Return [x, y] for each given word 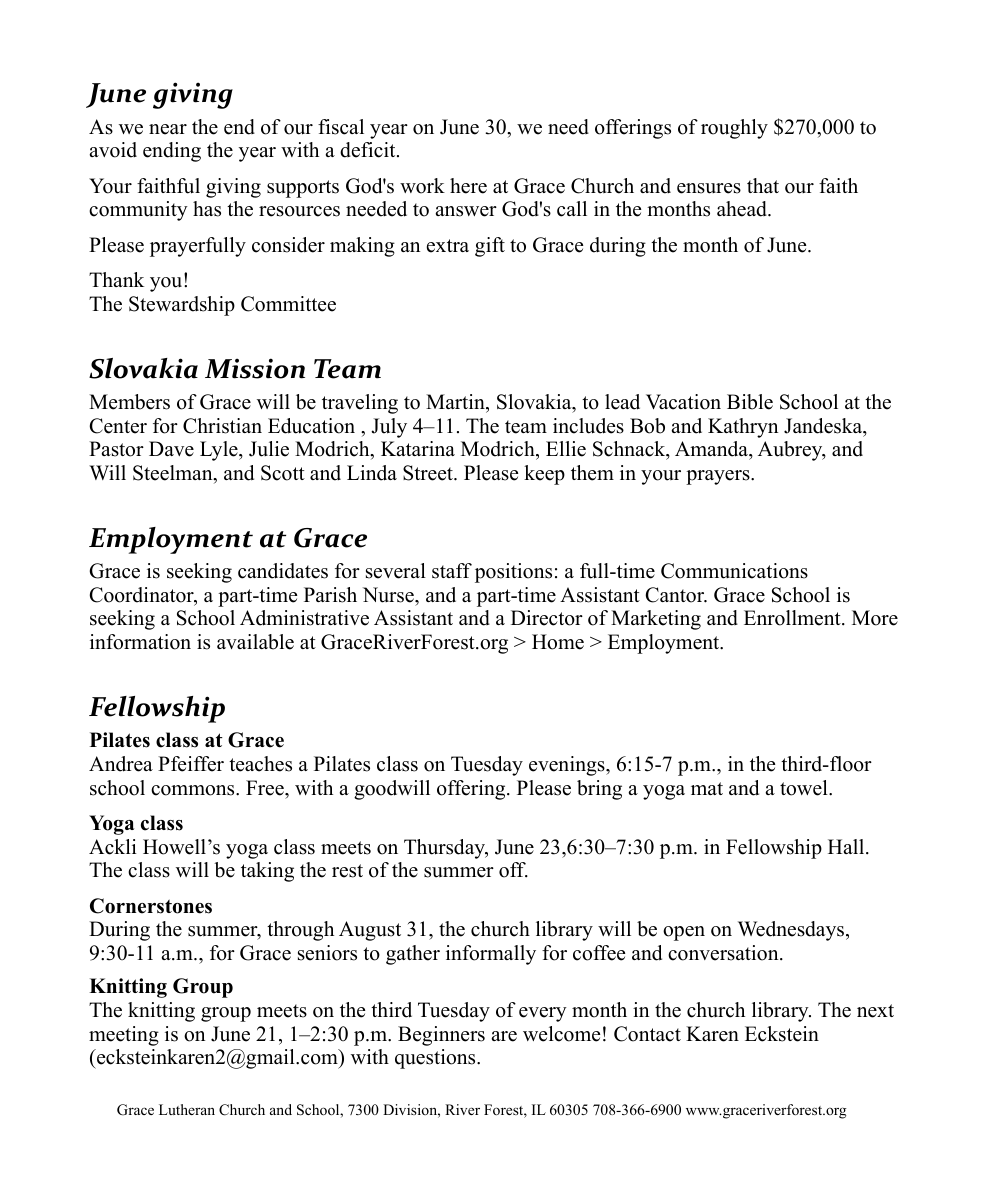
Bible [750, 402]
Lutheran [187, 1109]
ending [172, 152]
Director [547, 618]
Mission [255, 368]
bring [599, 790]
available [255, 642]
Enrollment [793, 618]
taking [267, 872]
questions [436, 1059]
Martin [456, 401]
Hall [847, 846]
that [763, 185]
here [468, 186]
